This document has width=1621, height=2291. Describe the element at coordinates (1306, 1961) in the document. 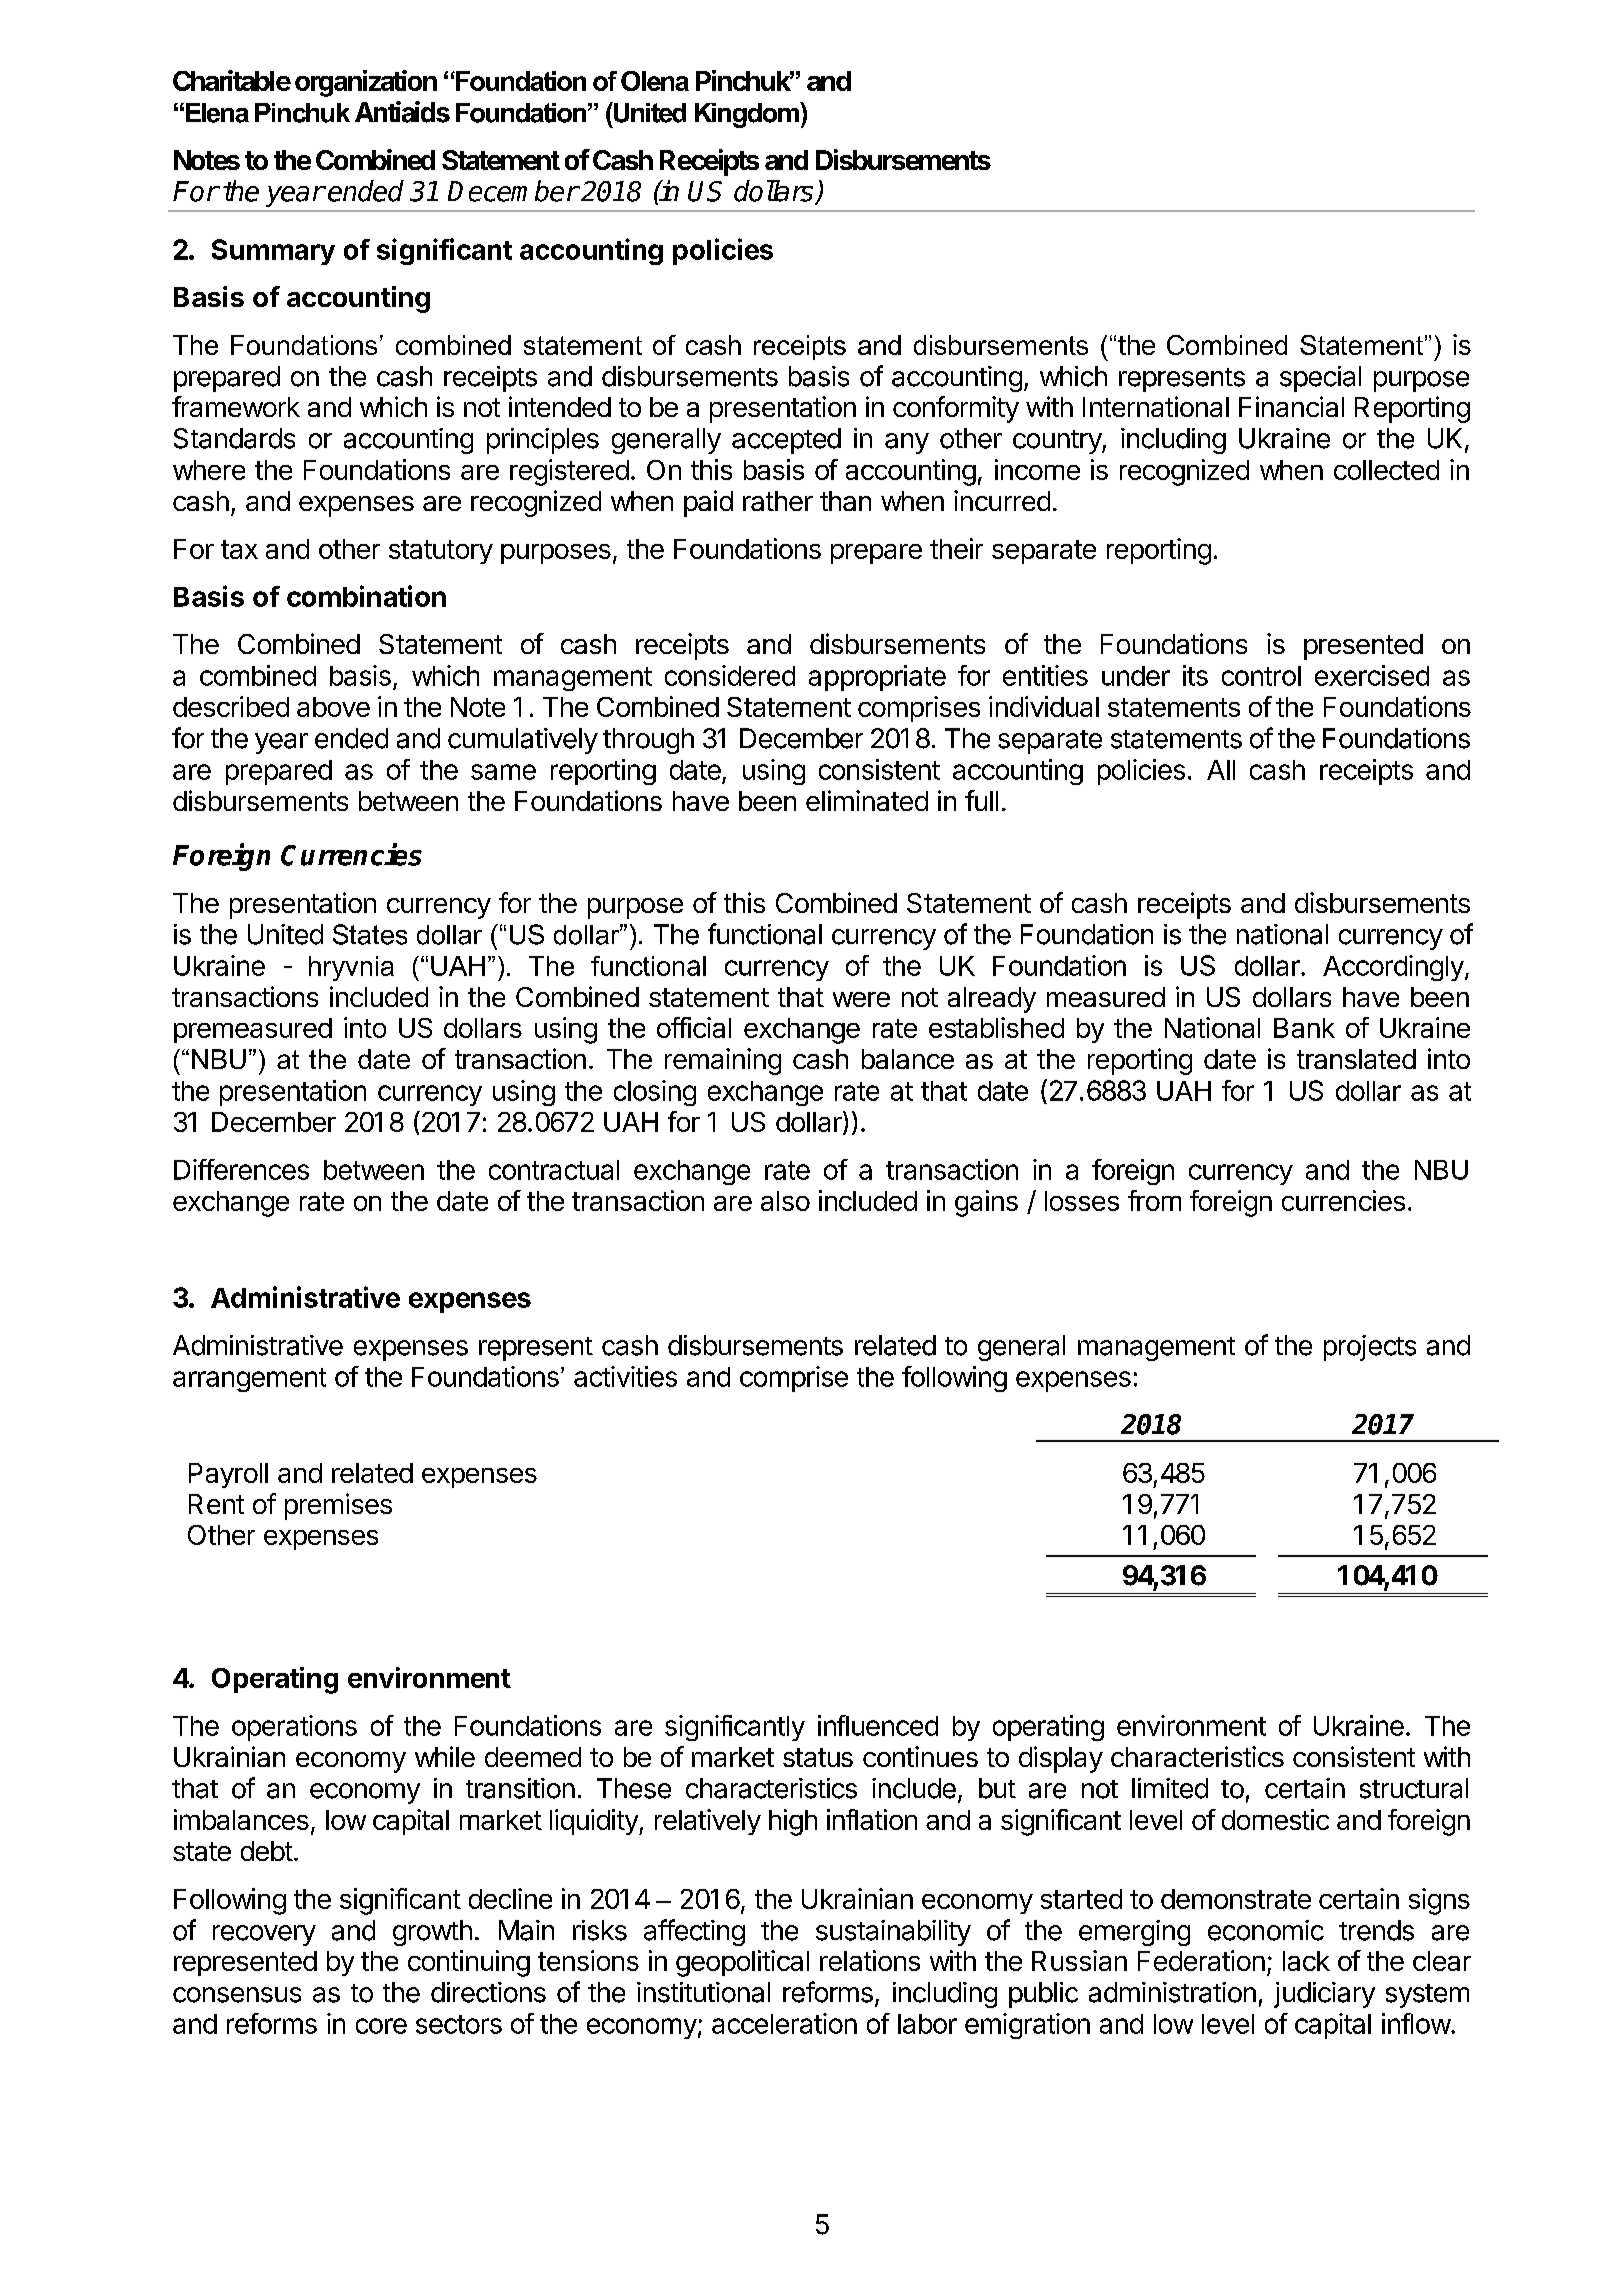

I see `lack` at that location.
